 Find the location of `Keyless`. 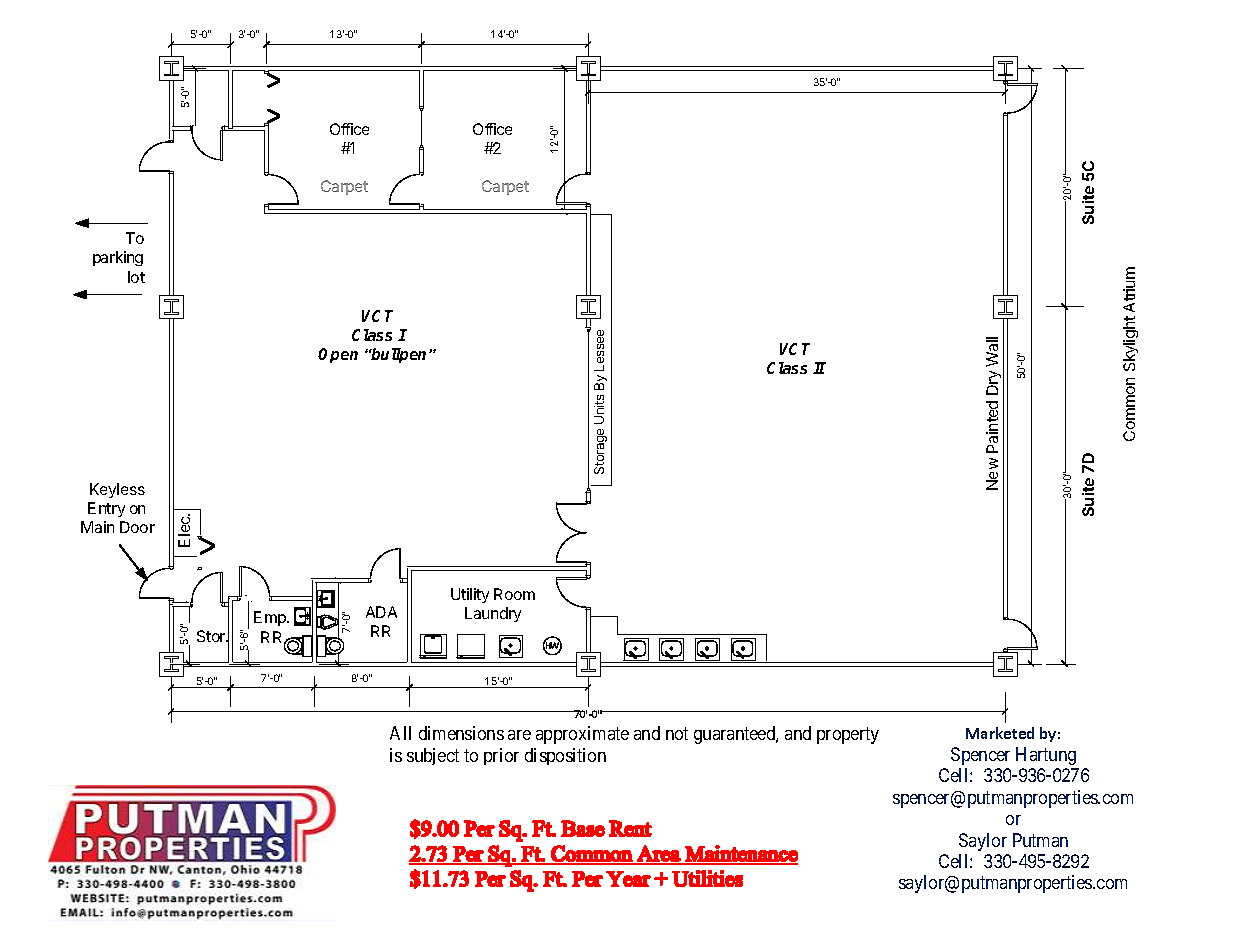

Keyless is located at coordinates (117, 490).
